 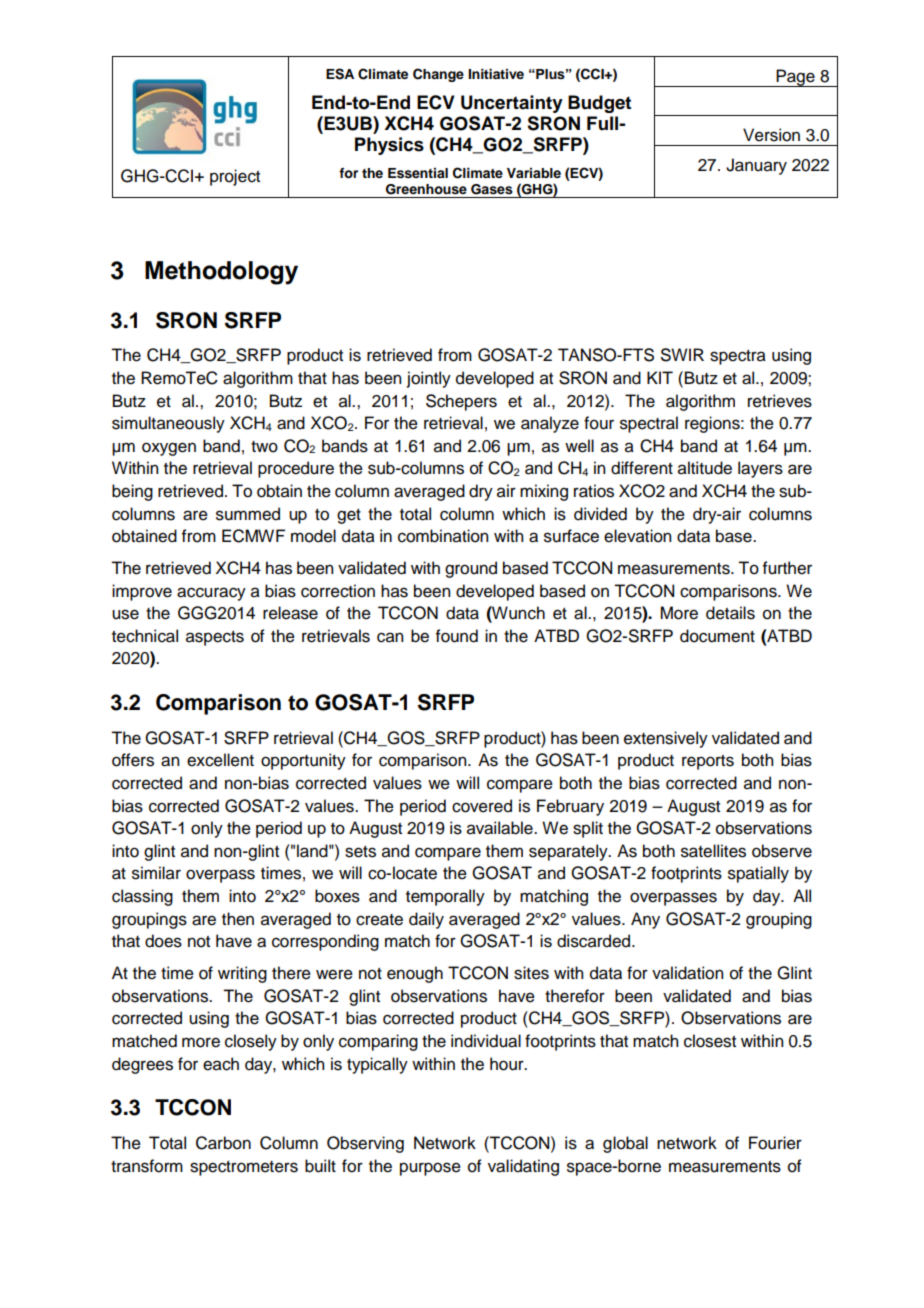 I want to click on Version, so click(x=771, y=135).
